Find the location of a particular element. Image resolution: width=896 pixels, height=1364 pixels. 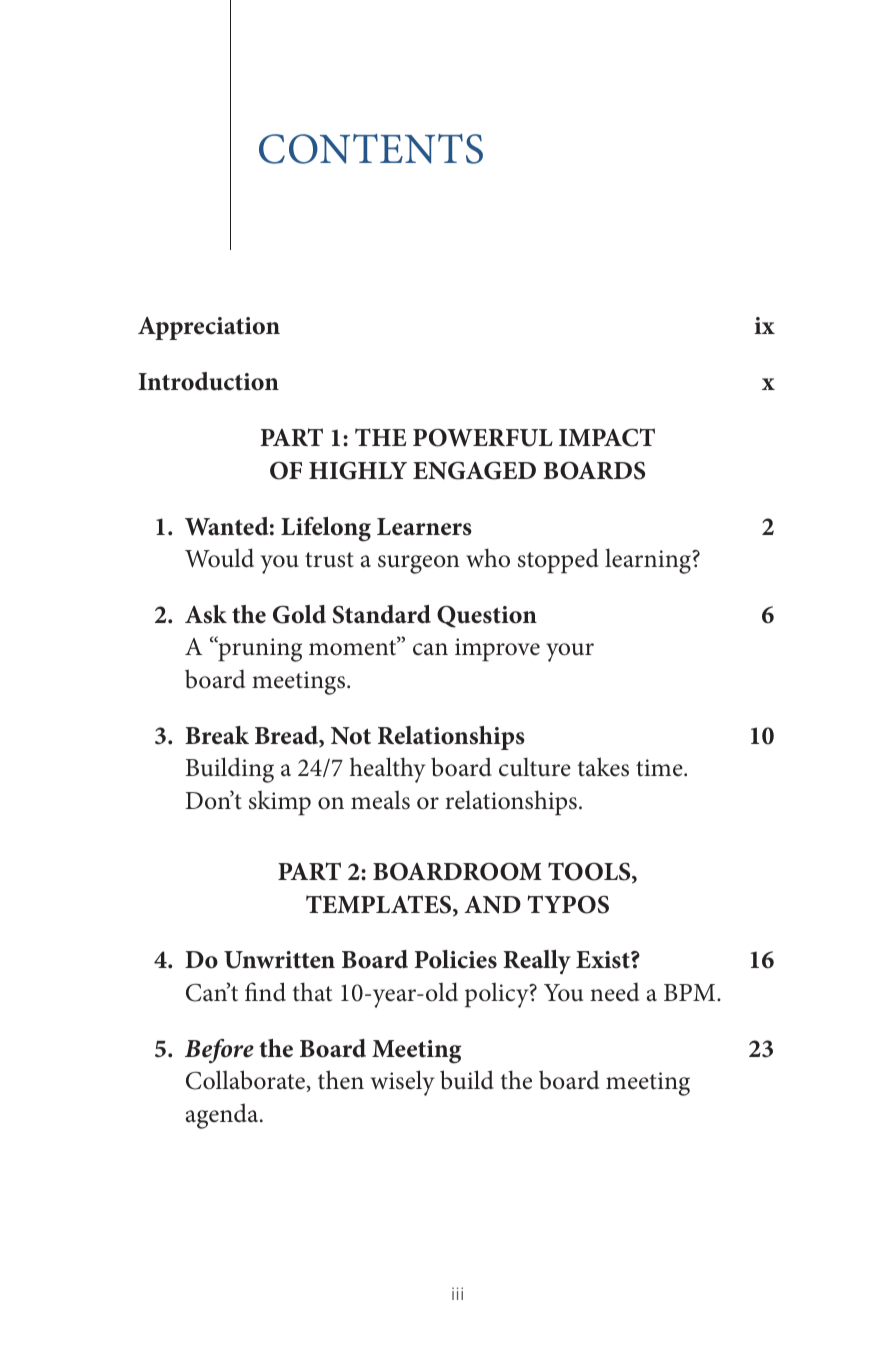

POWERFUL is located at coordinates (483, 437).
